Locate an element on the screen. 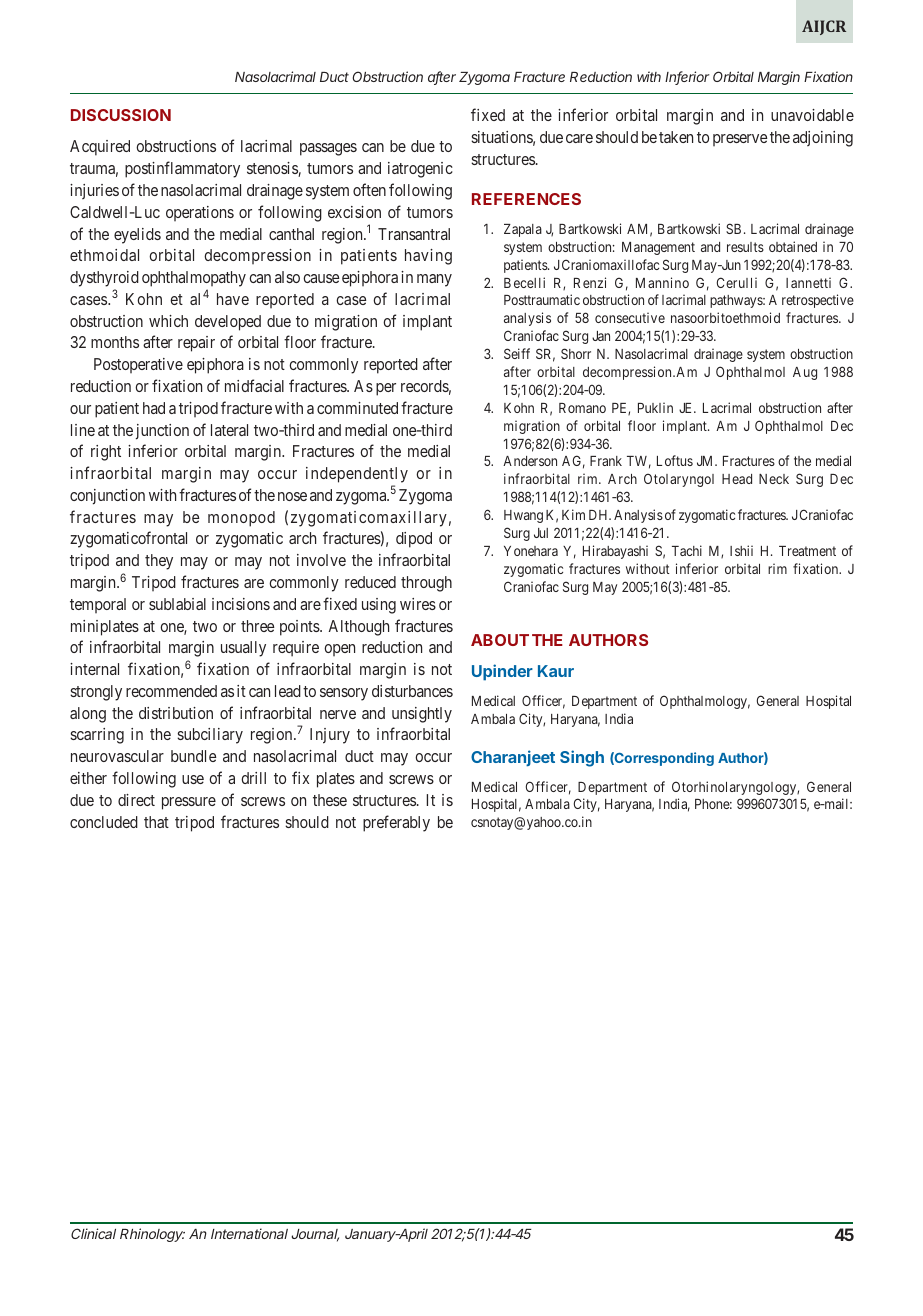  taken is located at coordinates (676, 137).
